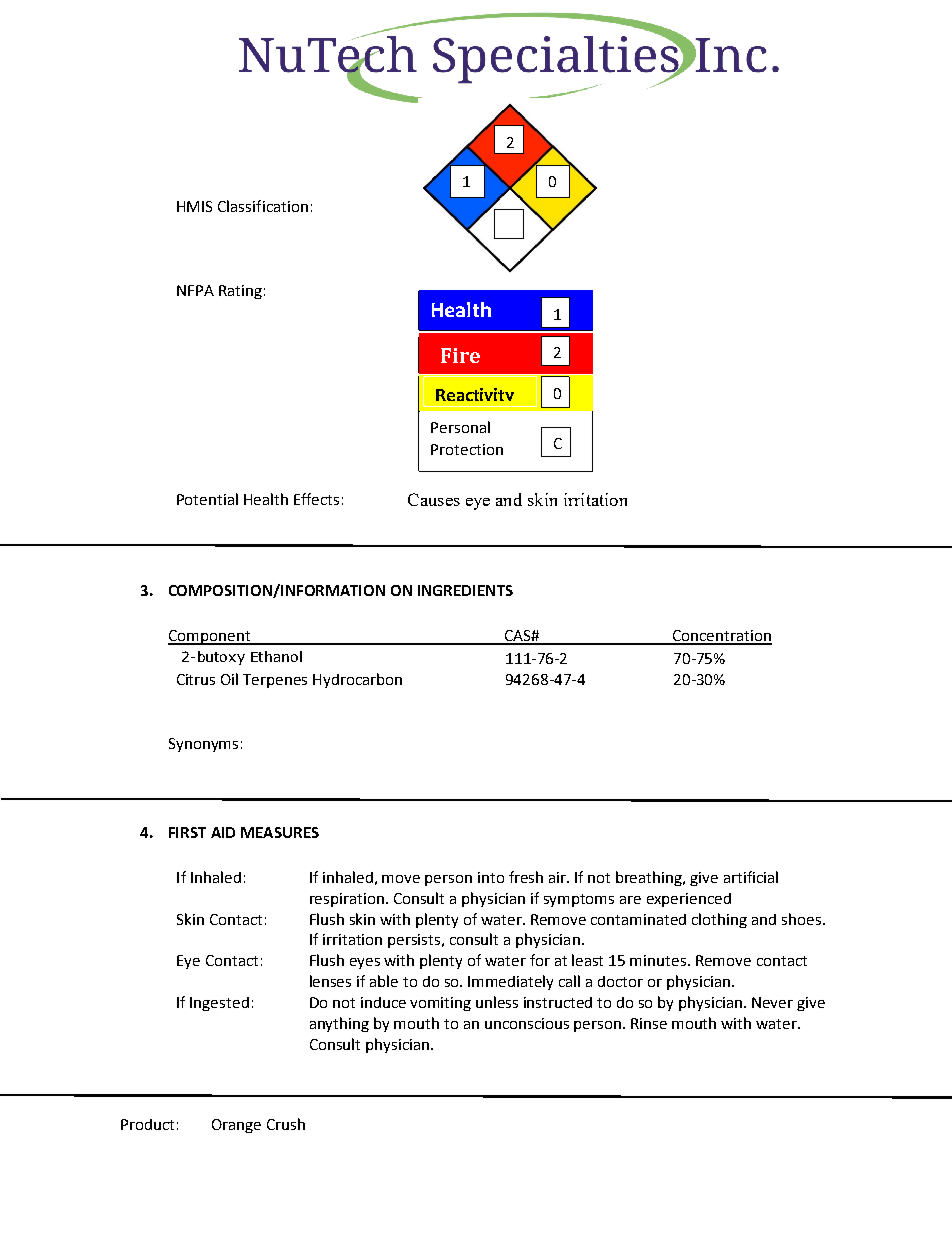 This screenshot has width=952, height=1233. Describe the element at coordinates (751, 877) in the screenshot. I see `artificial` at that location.
